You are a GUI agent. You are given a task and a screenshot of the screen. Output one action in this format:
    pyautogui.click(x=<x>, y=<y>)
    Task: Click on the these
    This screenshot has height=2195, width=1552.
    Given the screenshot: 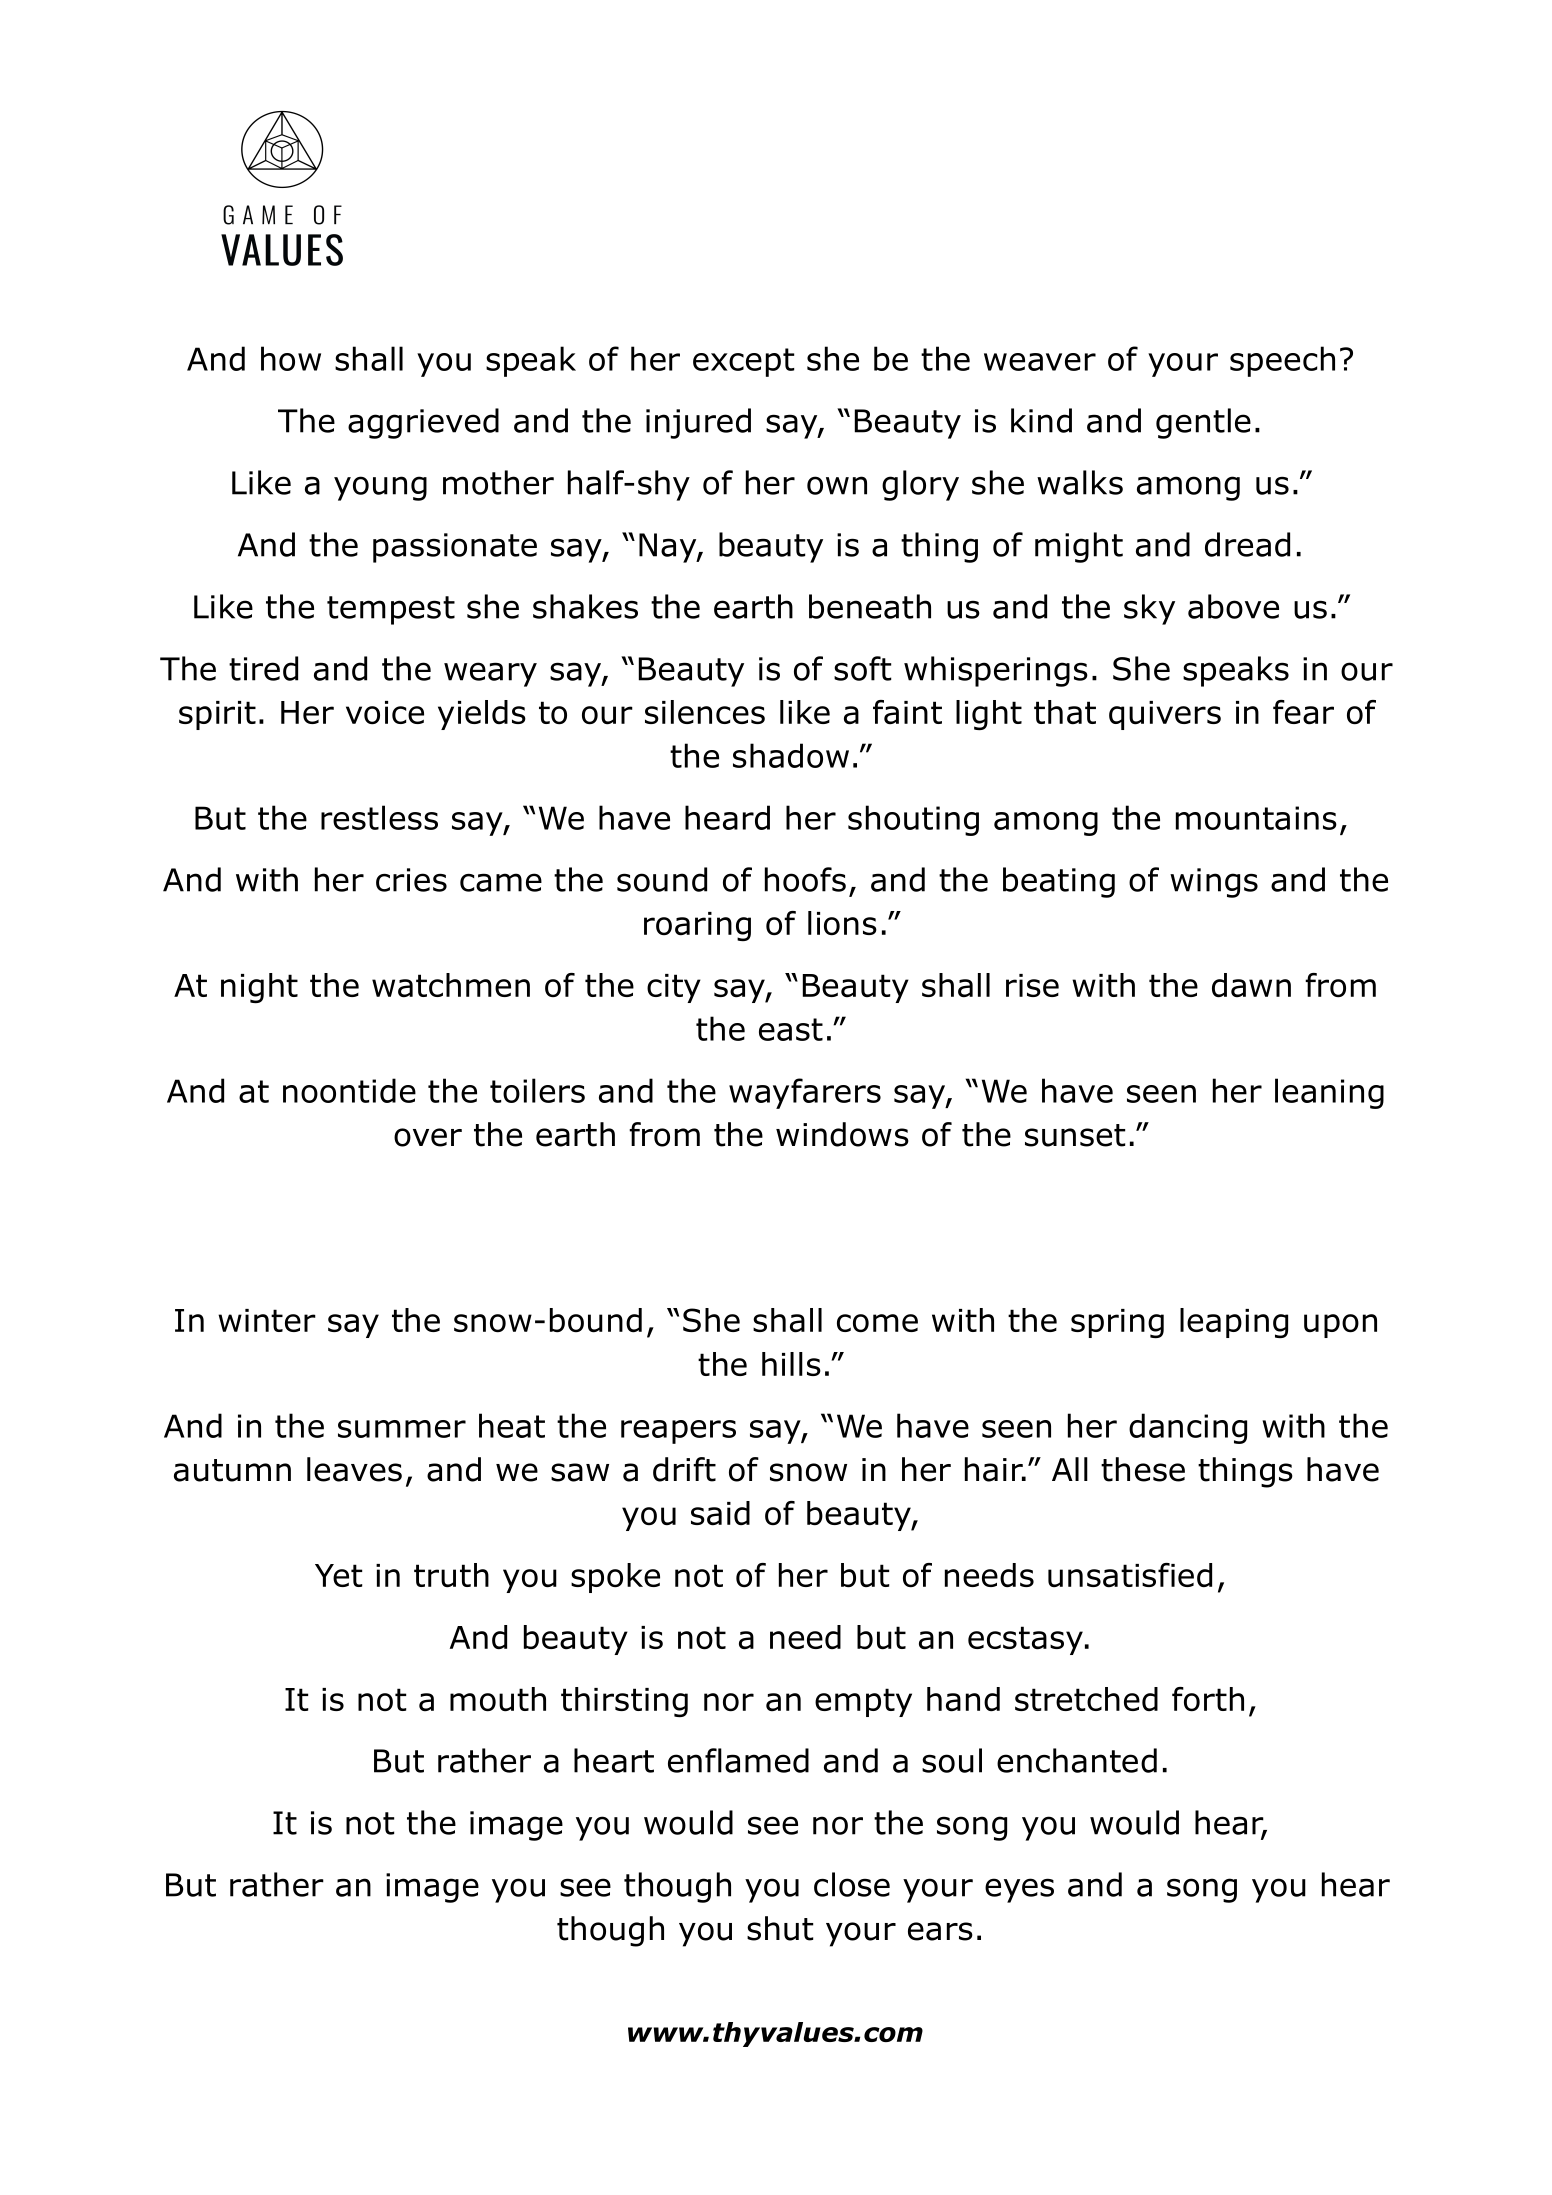 What is the action you would take?
    pyautogui.click(x=1143, y=1469)
